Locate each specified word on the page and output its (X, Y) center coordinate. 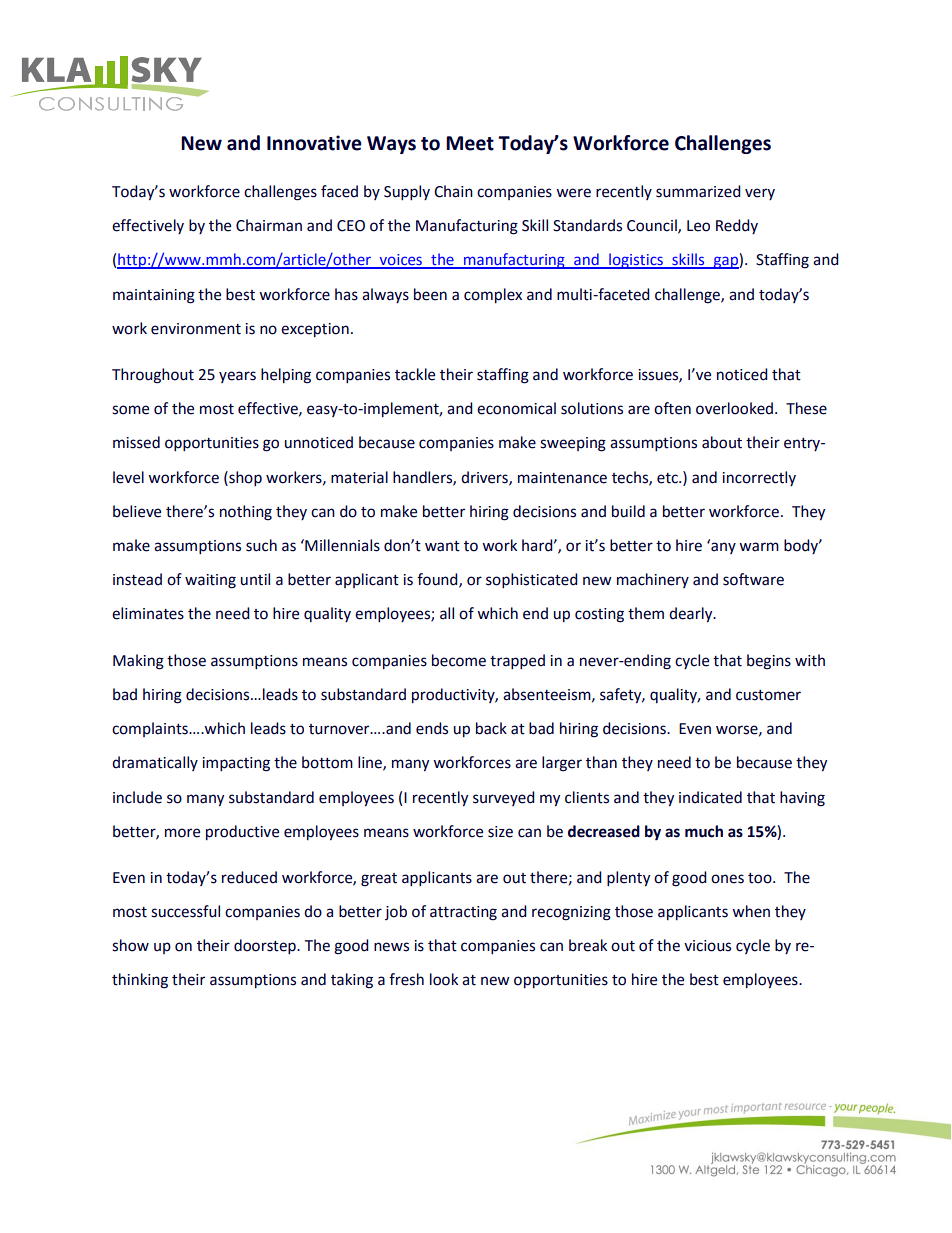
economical (516, 408)
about (722, 442)
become (459, 660)
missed (136, 442)
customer (768, 695)
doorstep (266, 946)
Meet (470, 143)
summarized (698, 191)
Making (138, 662)
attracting (463, 913)
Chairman (269, 225)
